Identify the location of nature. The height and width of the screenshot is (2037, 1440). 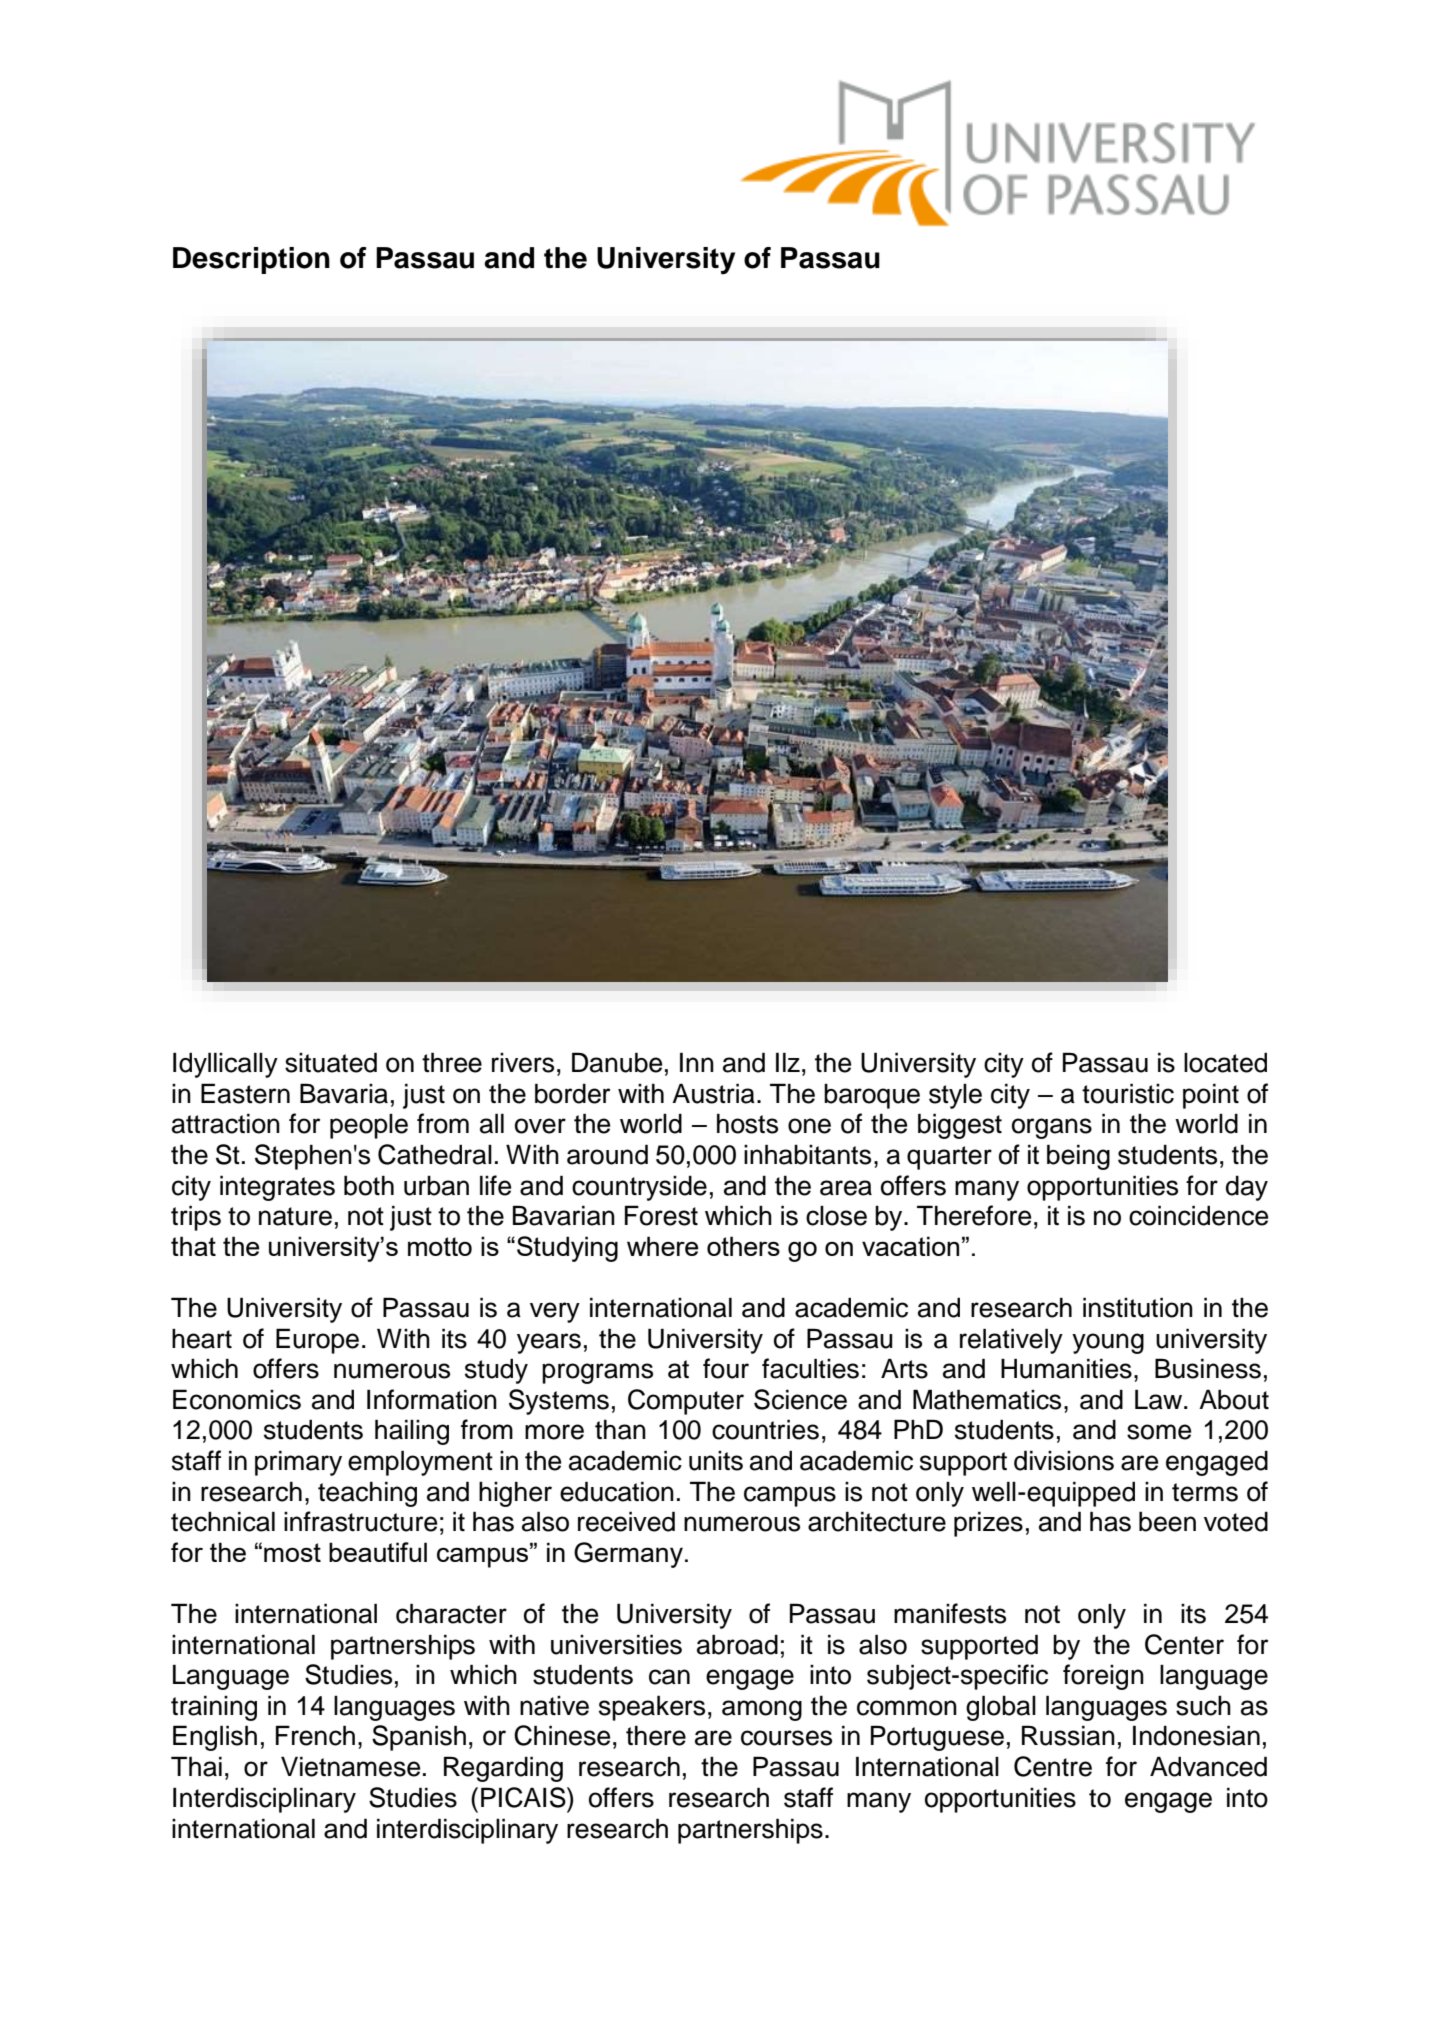
(295, 1216).
